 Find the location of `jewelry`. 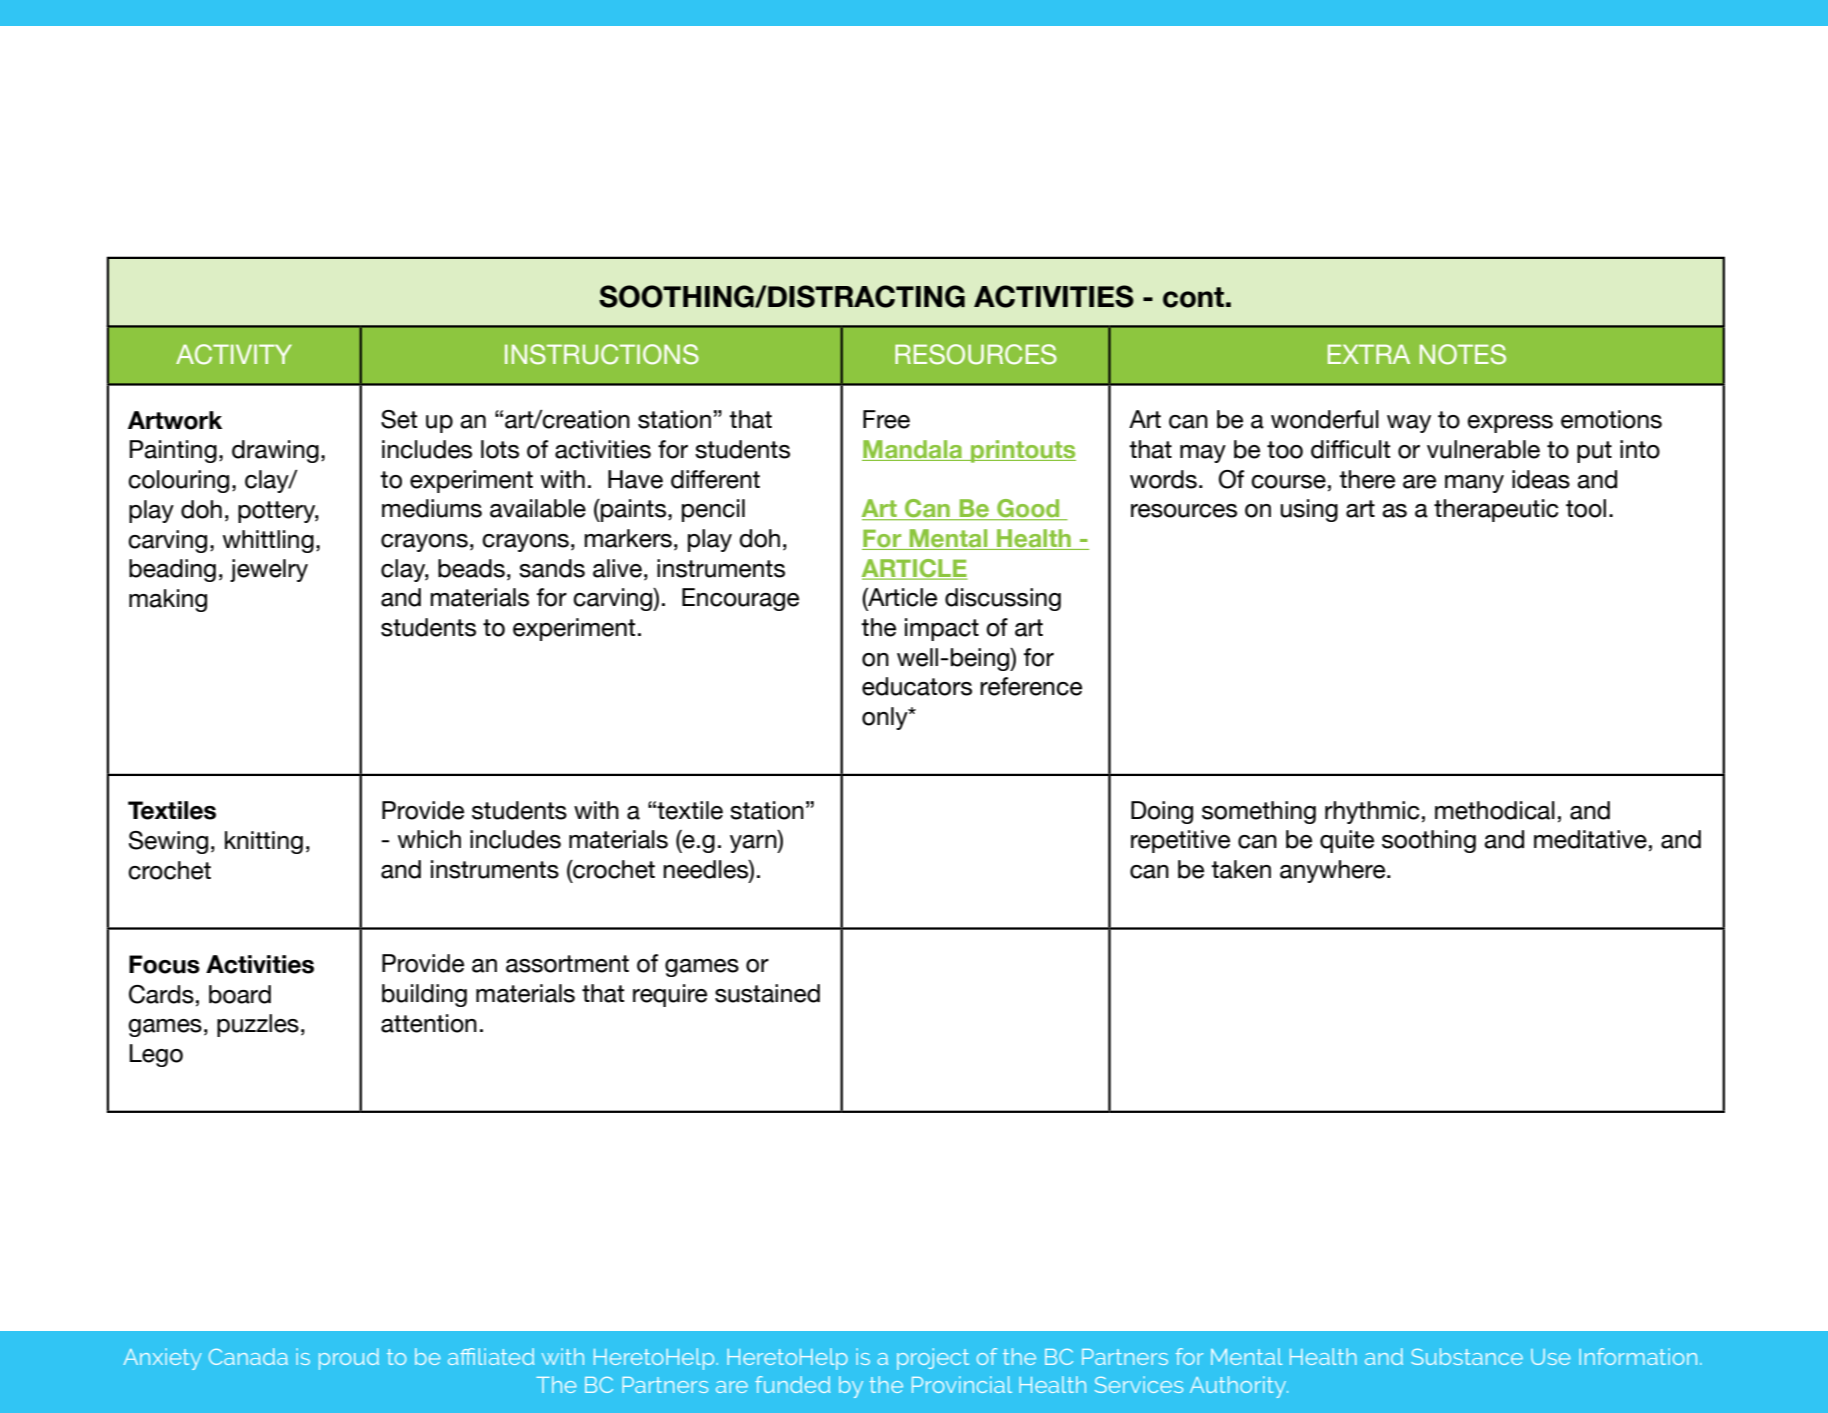

jewelry is located at coordinates (269, 570).
